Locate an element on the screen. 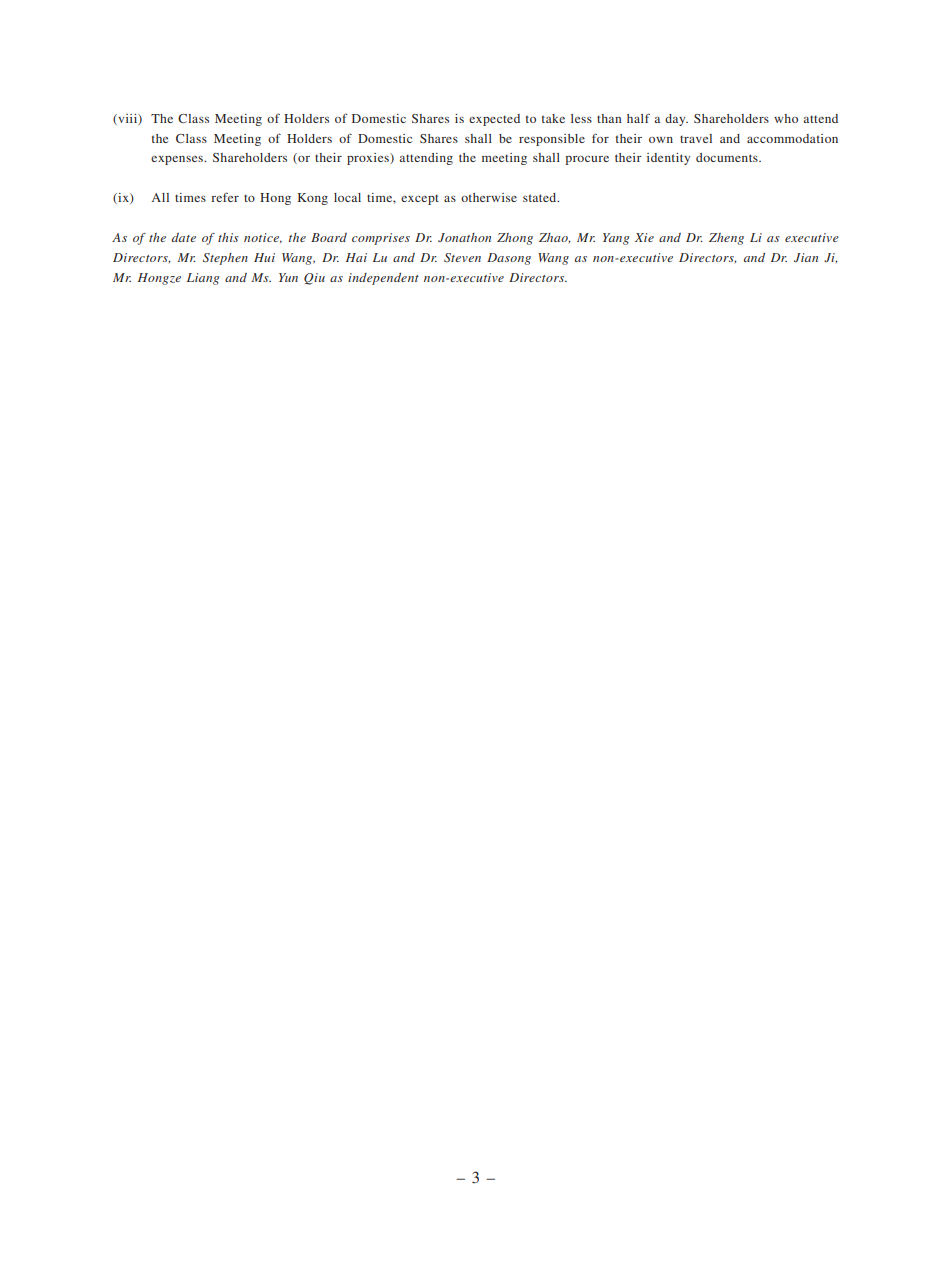 The image size is (952, 1270). stated is located at coordinates (541, 197).
